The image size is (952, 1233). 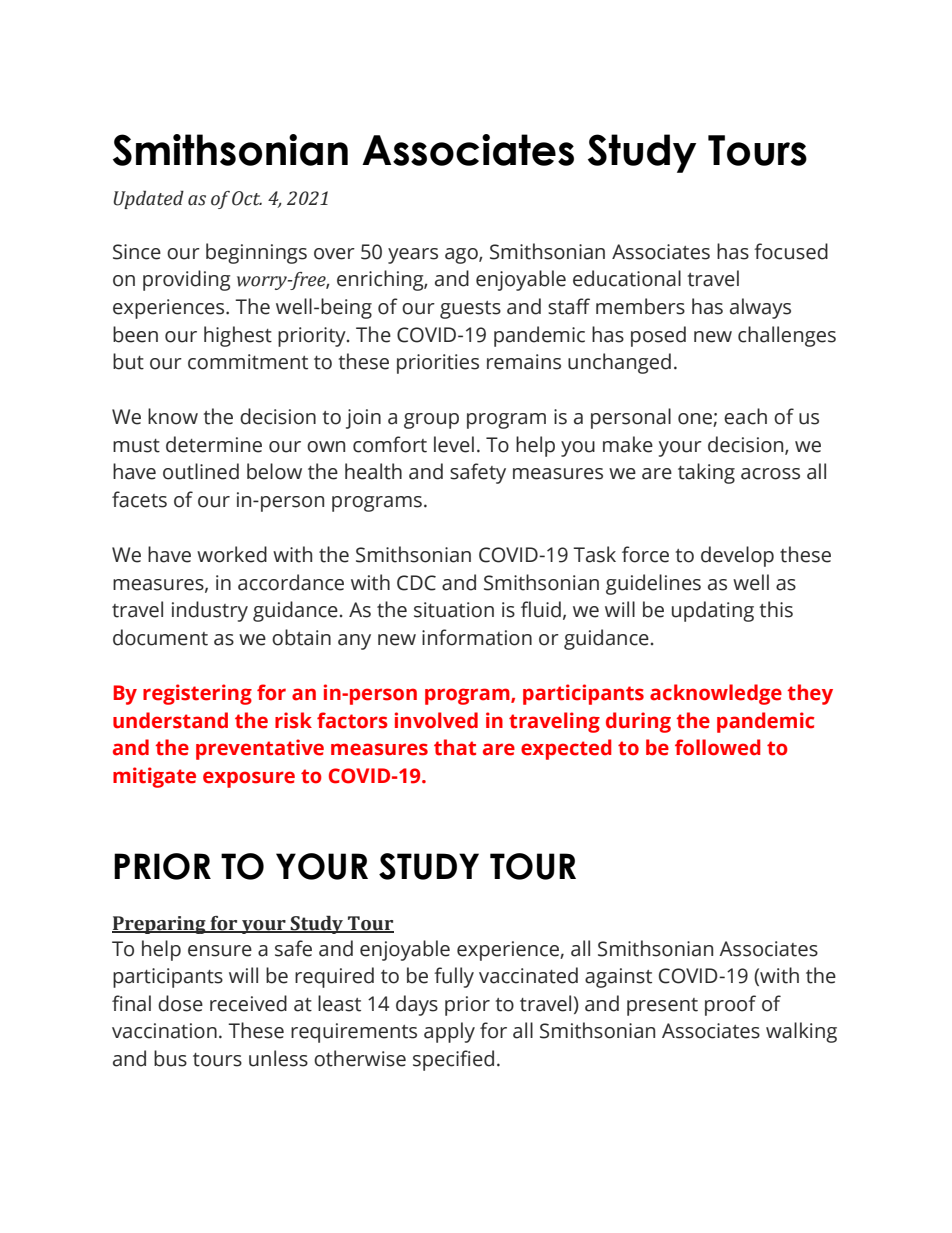 What do you see at coordinates (454, 444) in the document?
I see `level` at bounding box center [454, 444].
